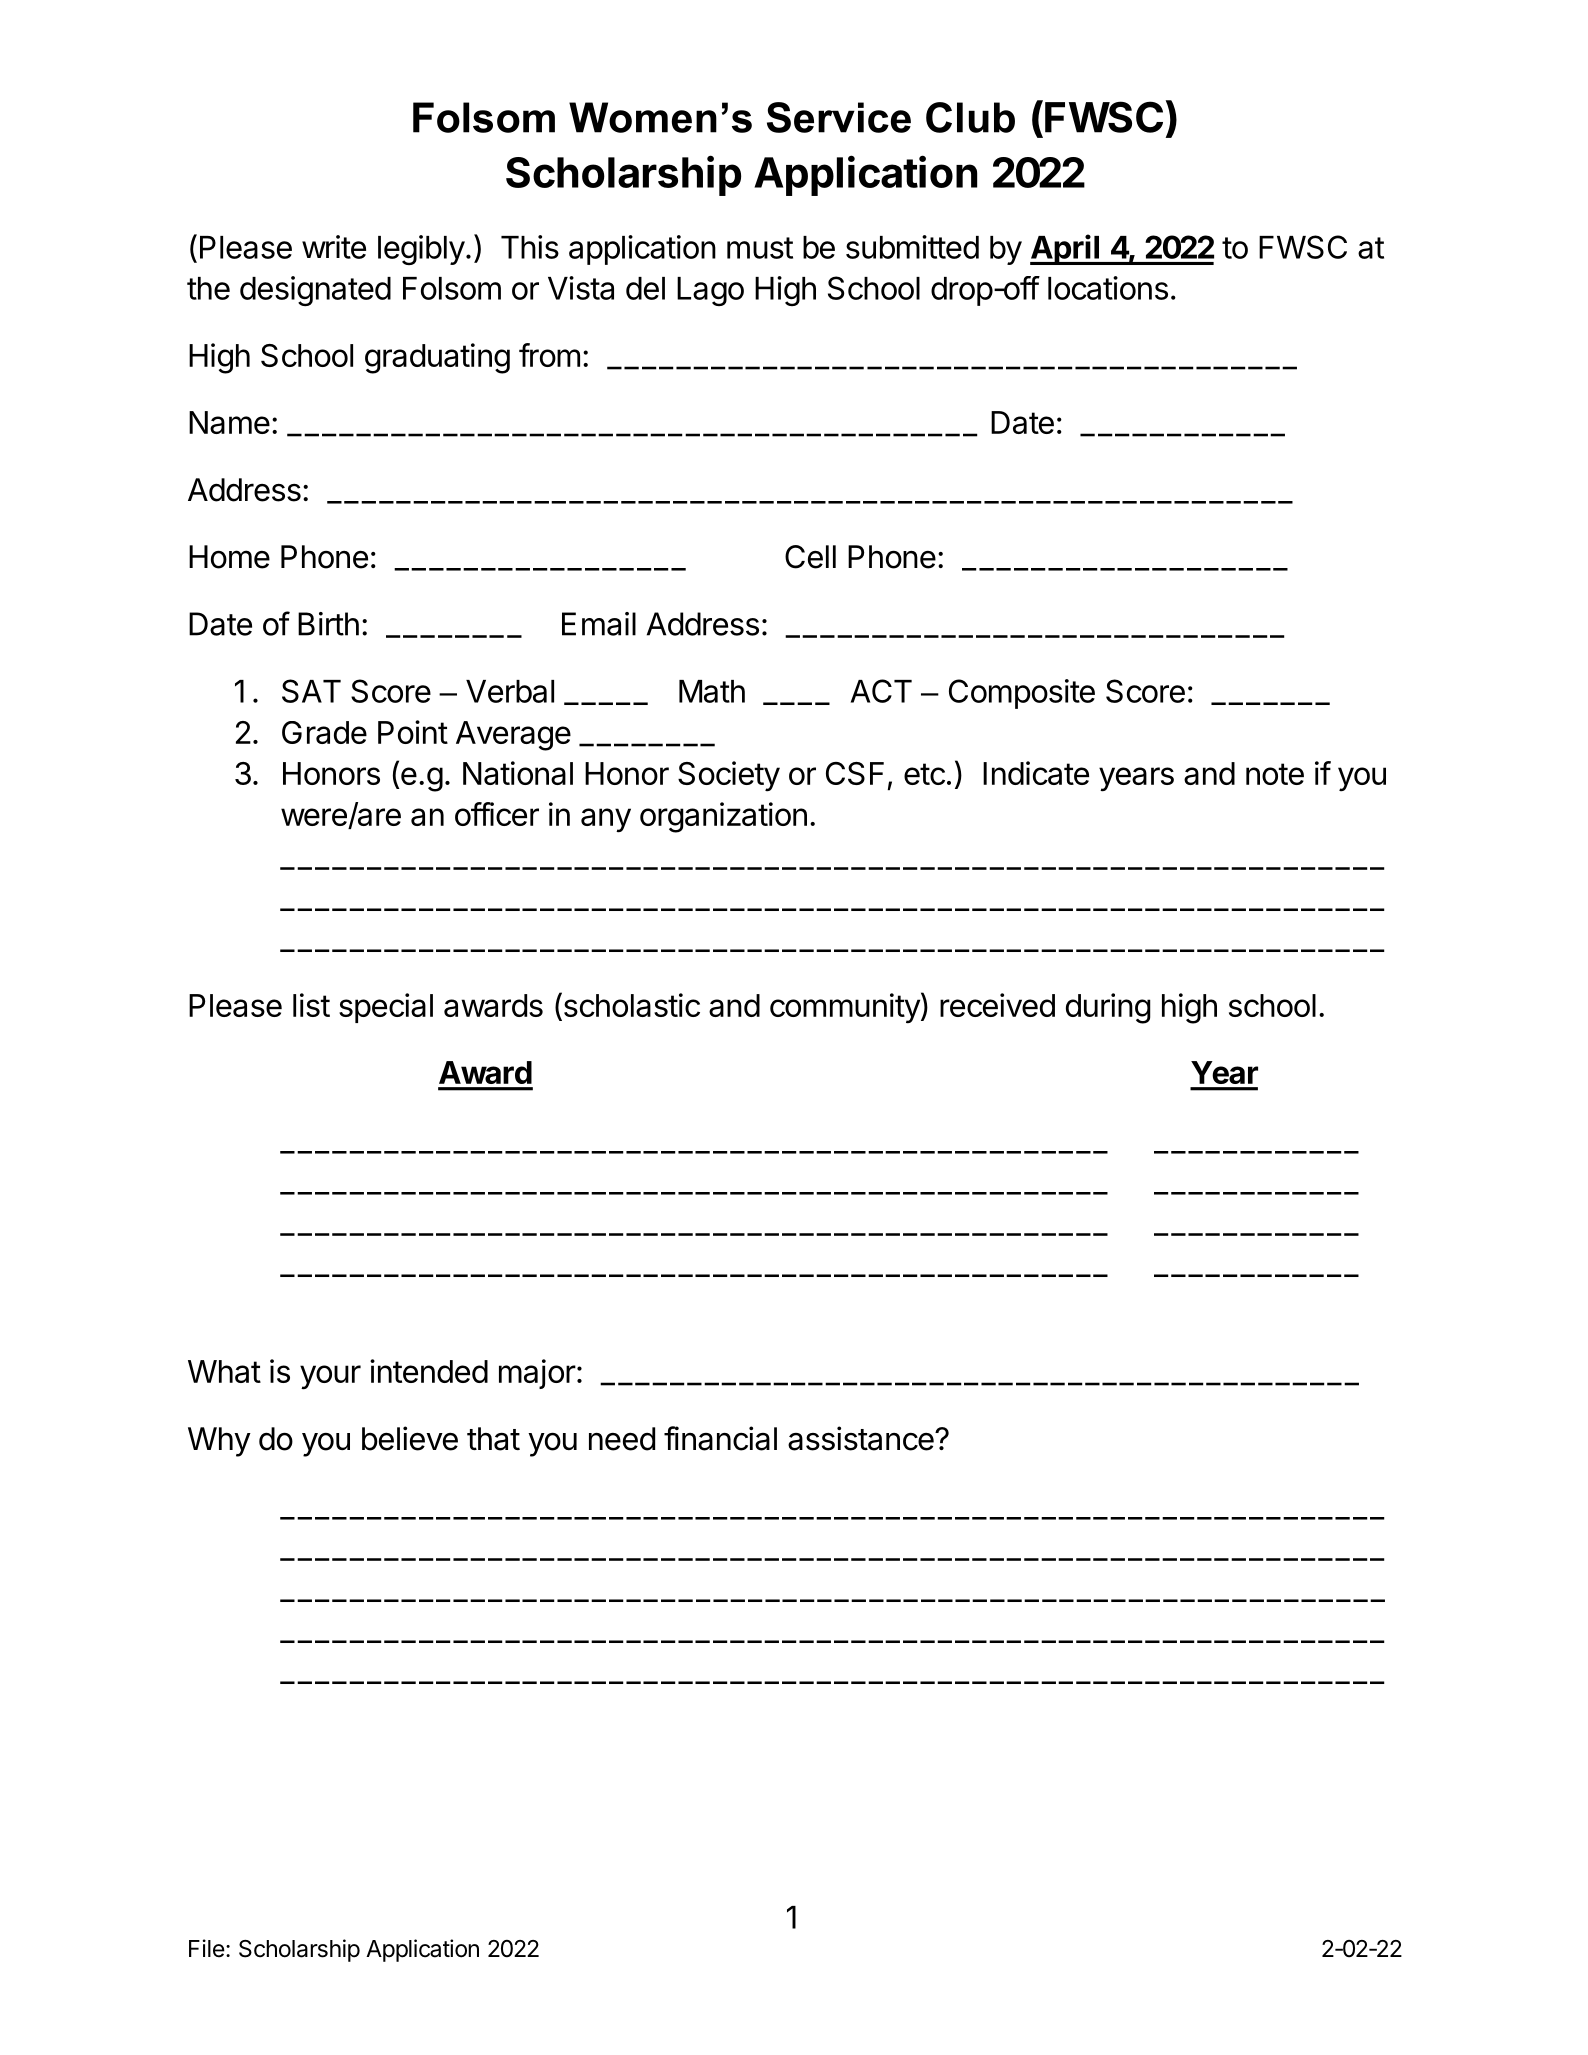  What do you see at coordinates (207, 1948) in the screenshot?
I see `File` at bounding box center [207, 1948].
